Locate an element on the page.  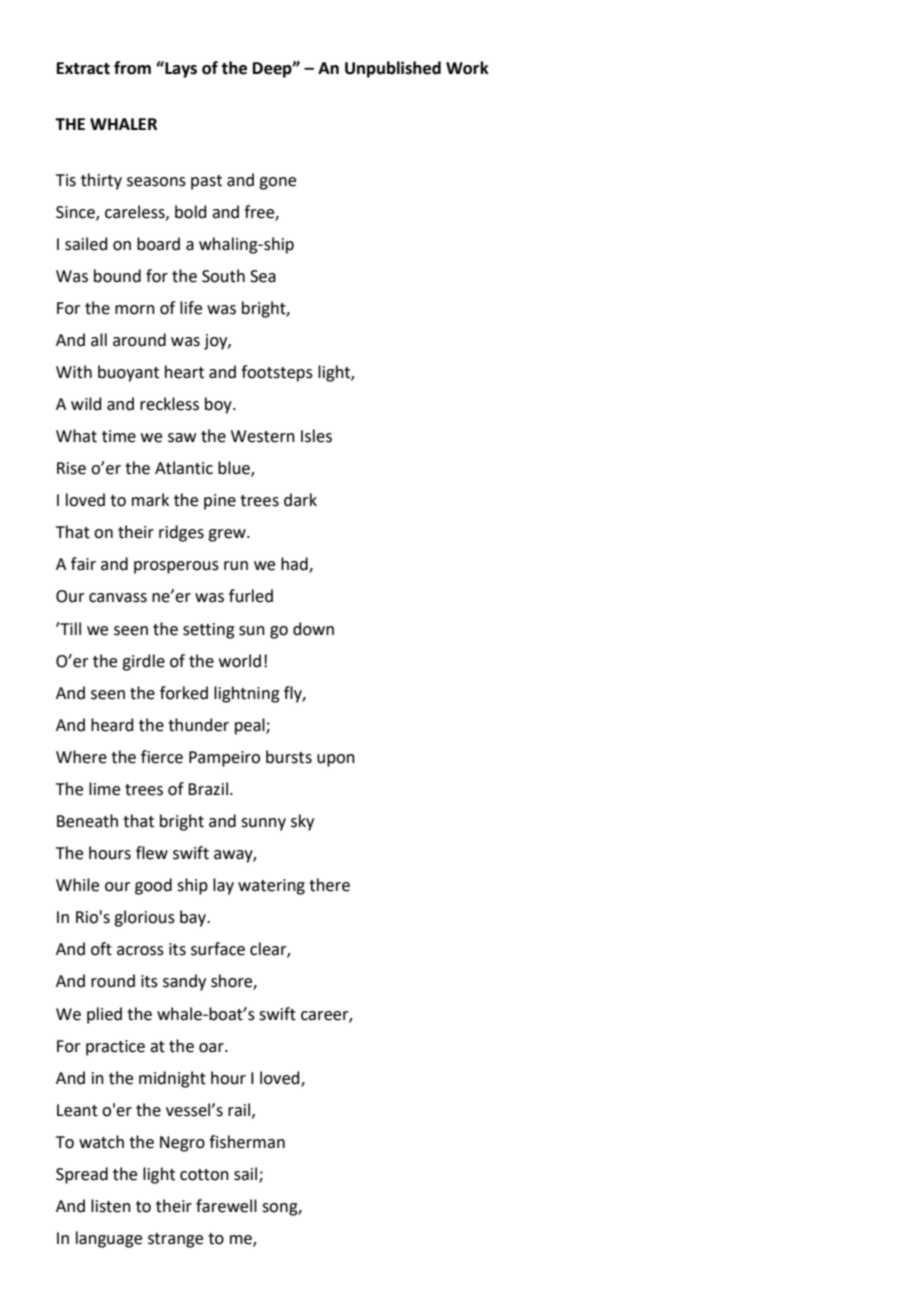
listen is located at coordinates (111, 1206).
